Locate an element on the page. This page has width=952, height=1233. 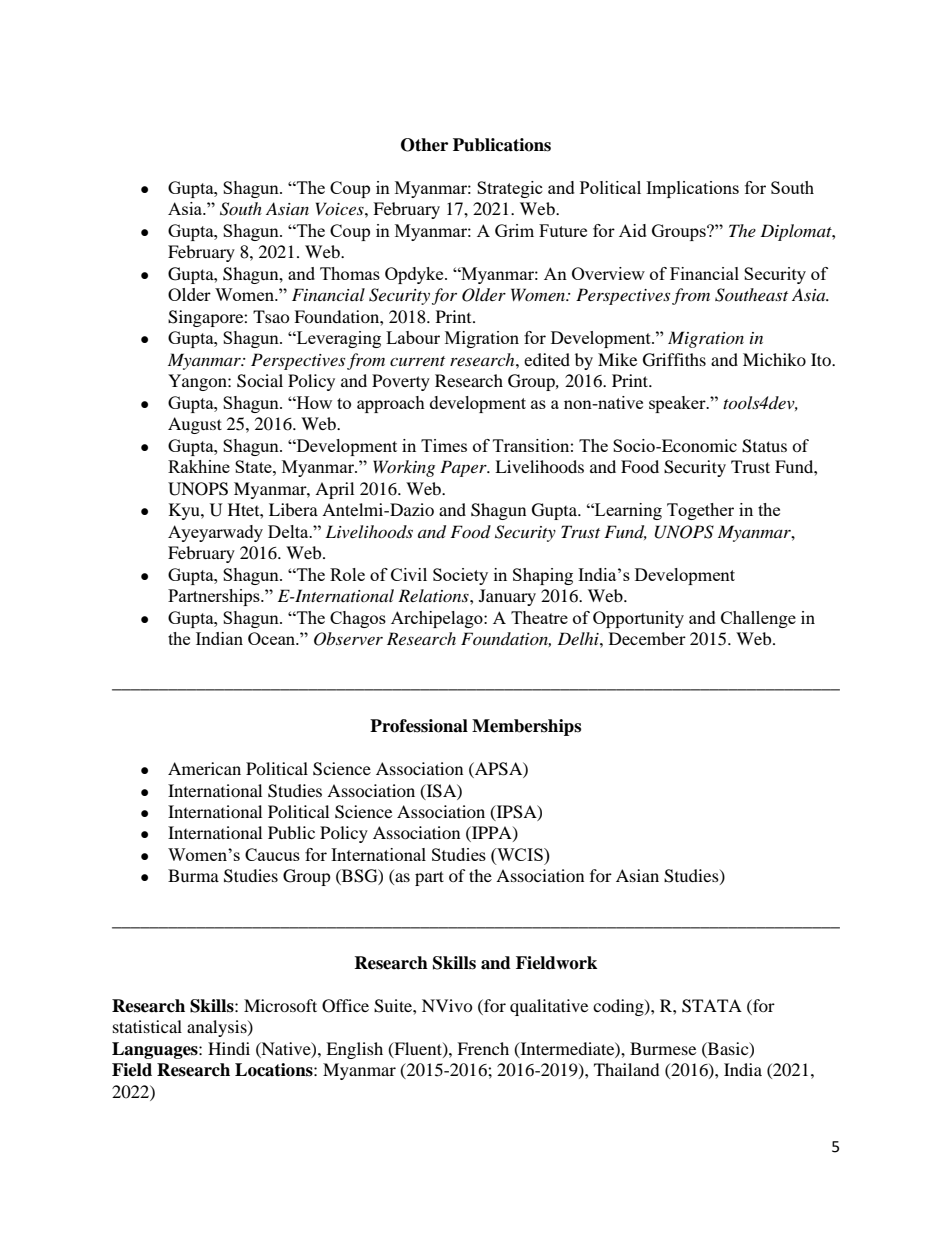
Caucus is located at coordinates (272, 854).
